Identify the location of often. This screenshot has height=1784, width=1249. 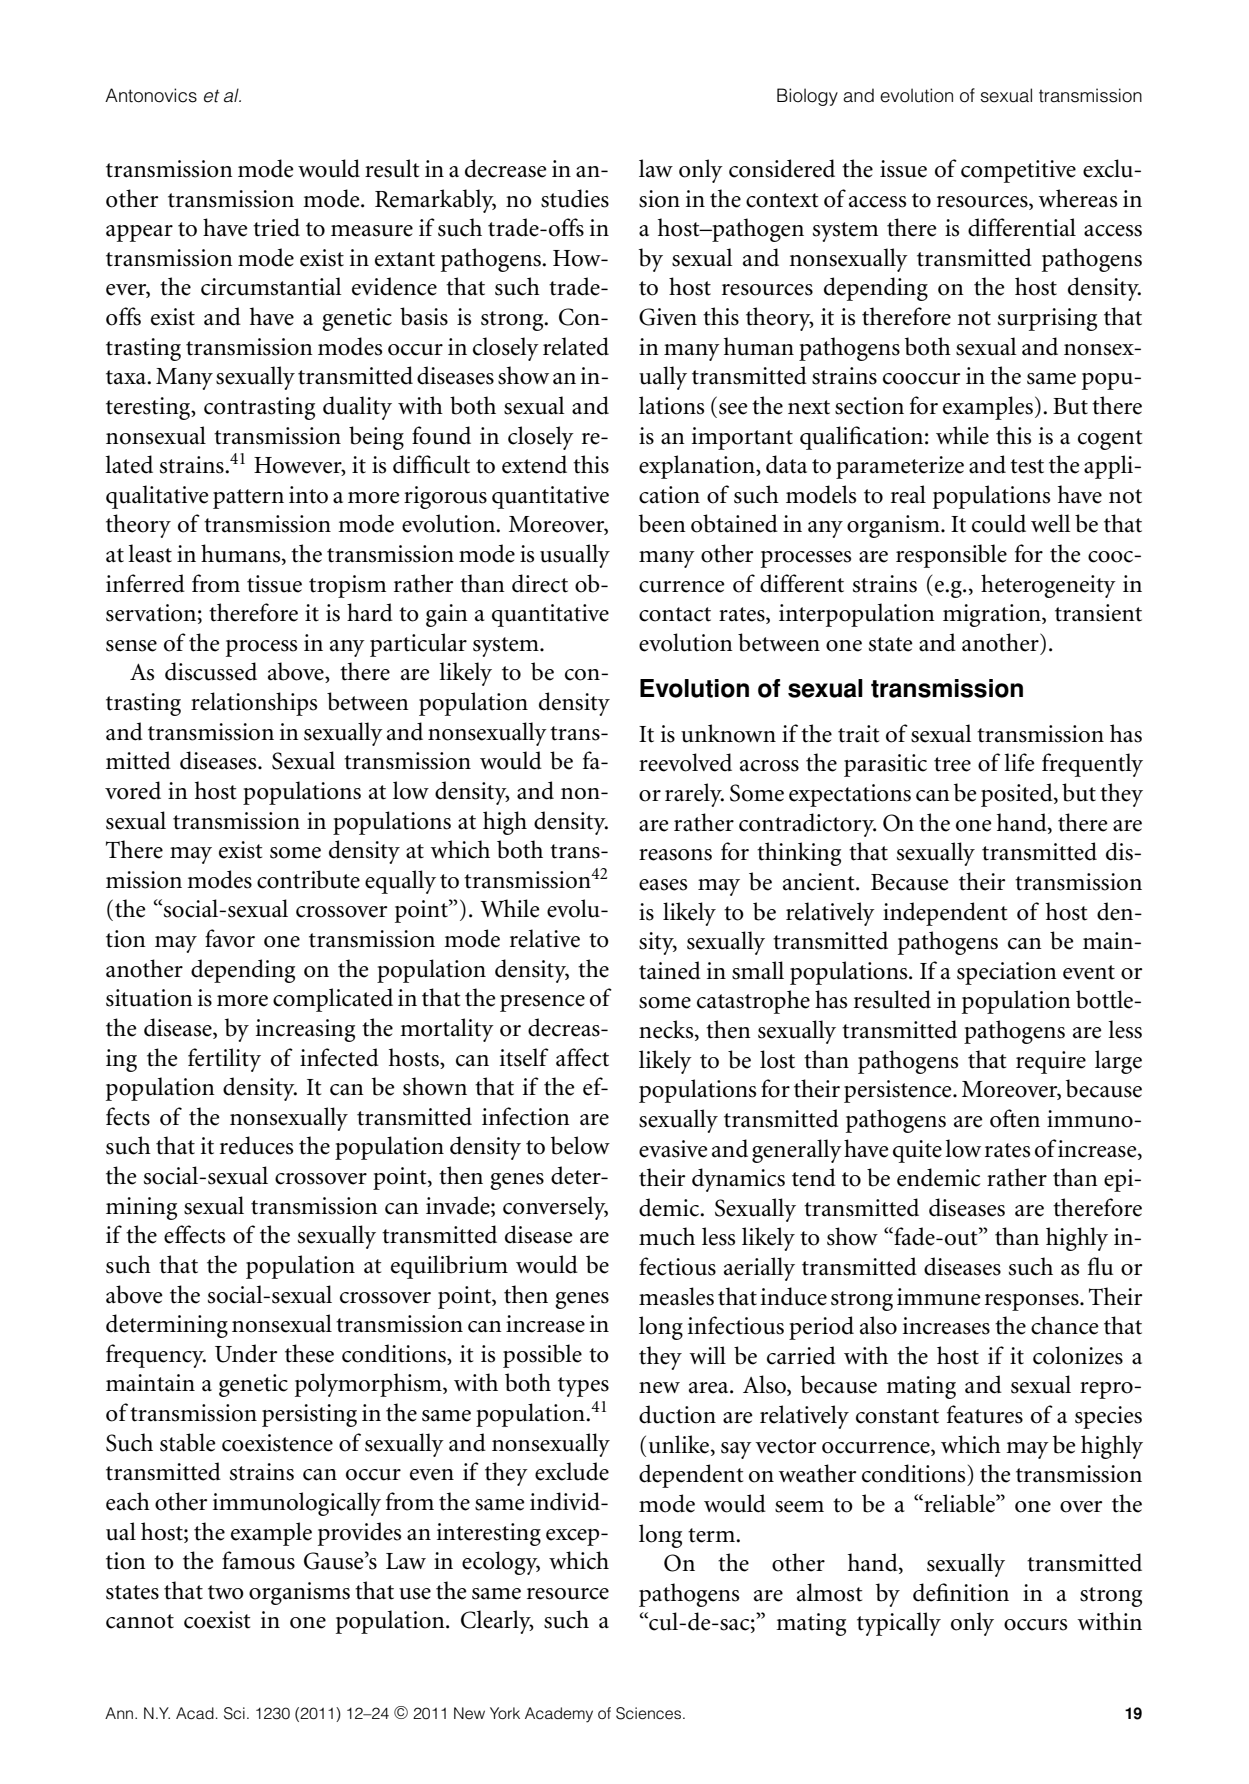
(1015, 1118).
